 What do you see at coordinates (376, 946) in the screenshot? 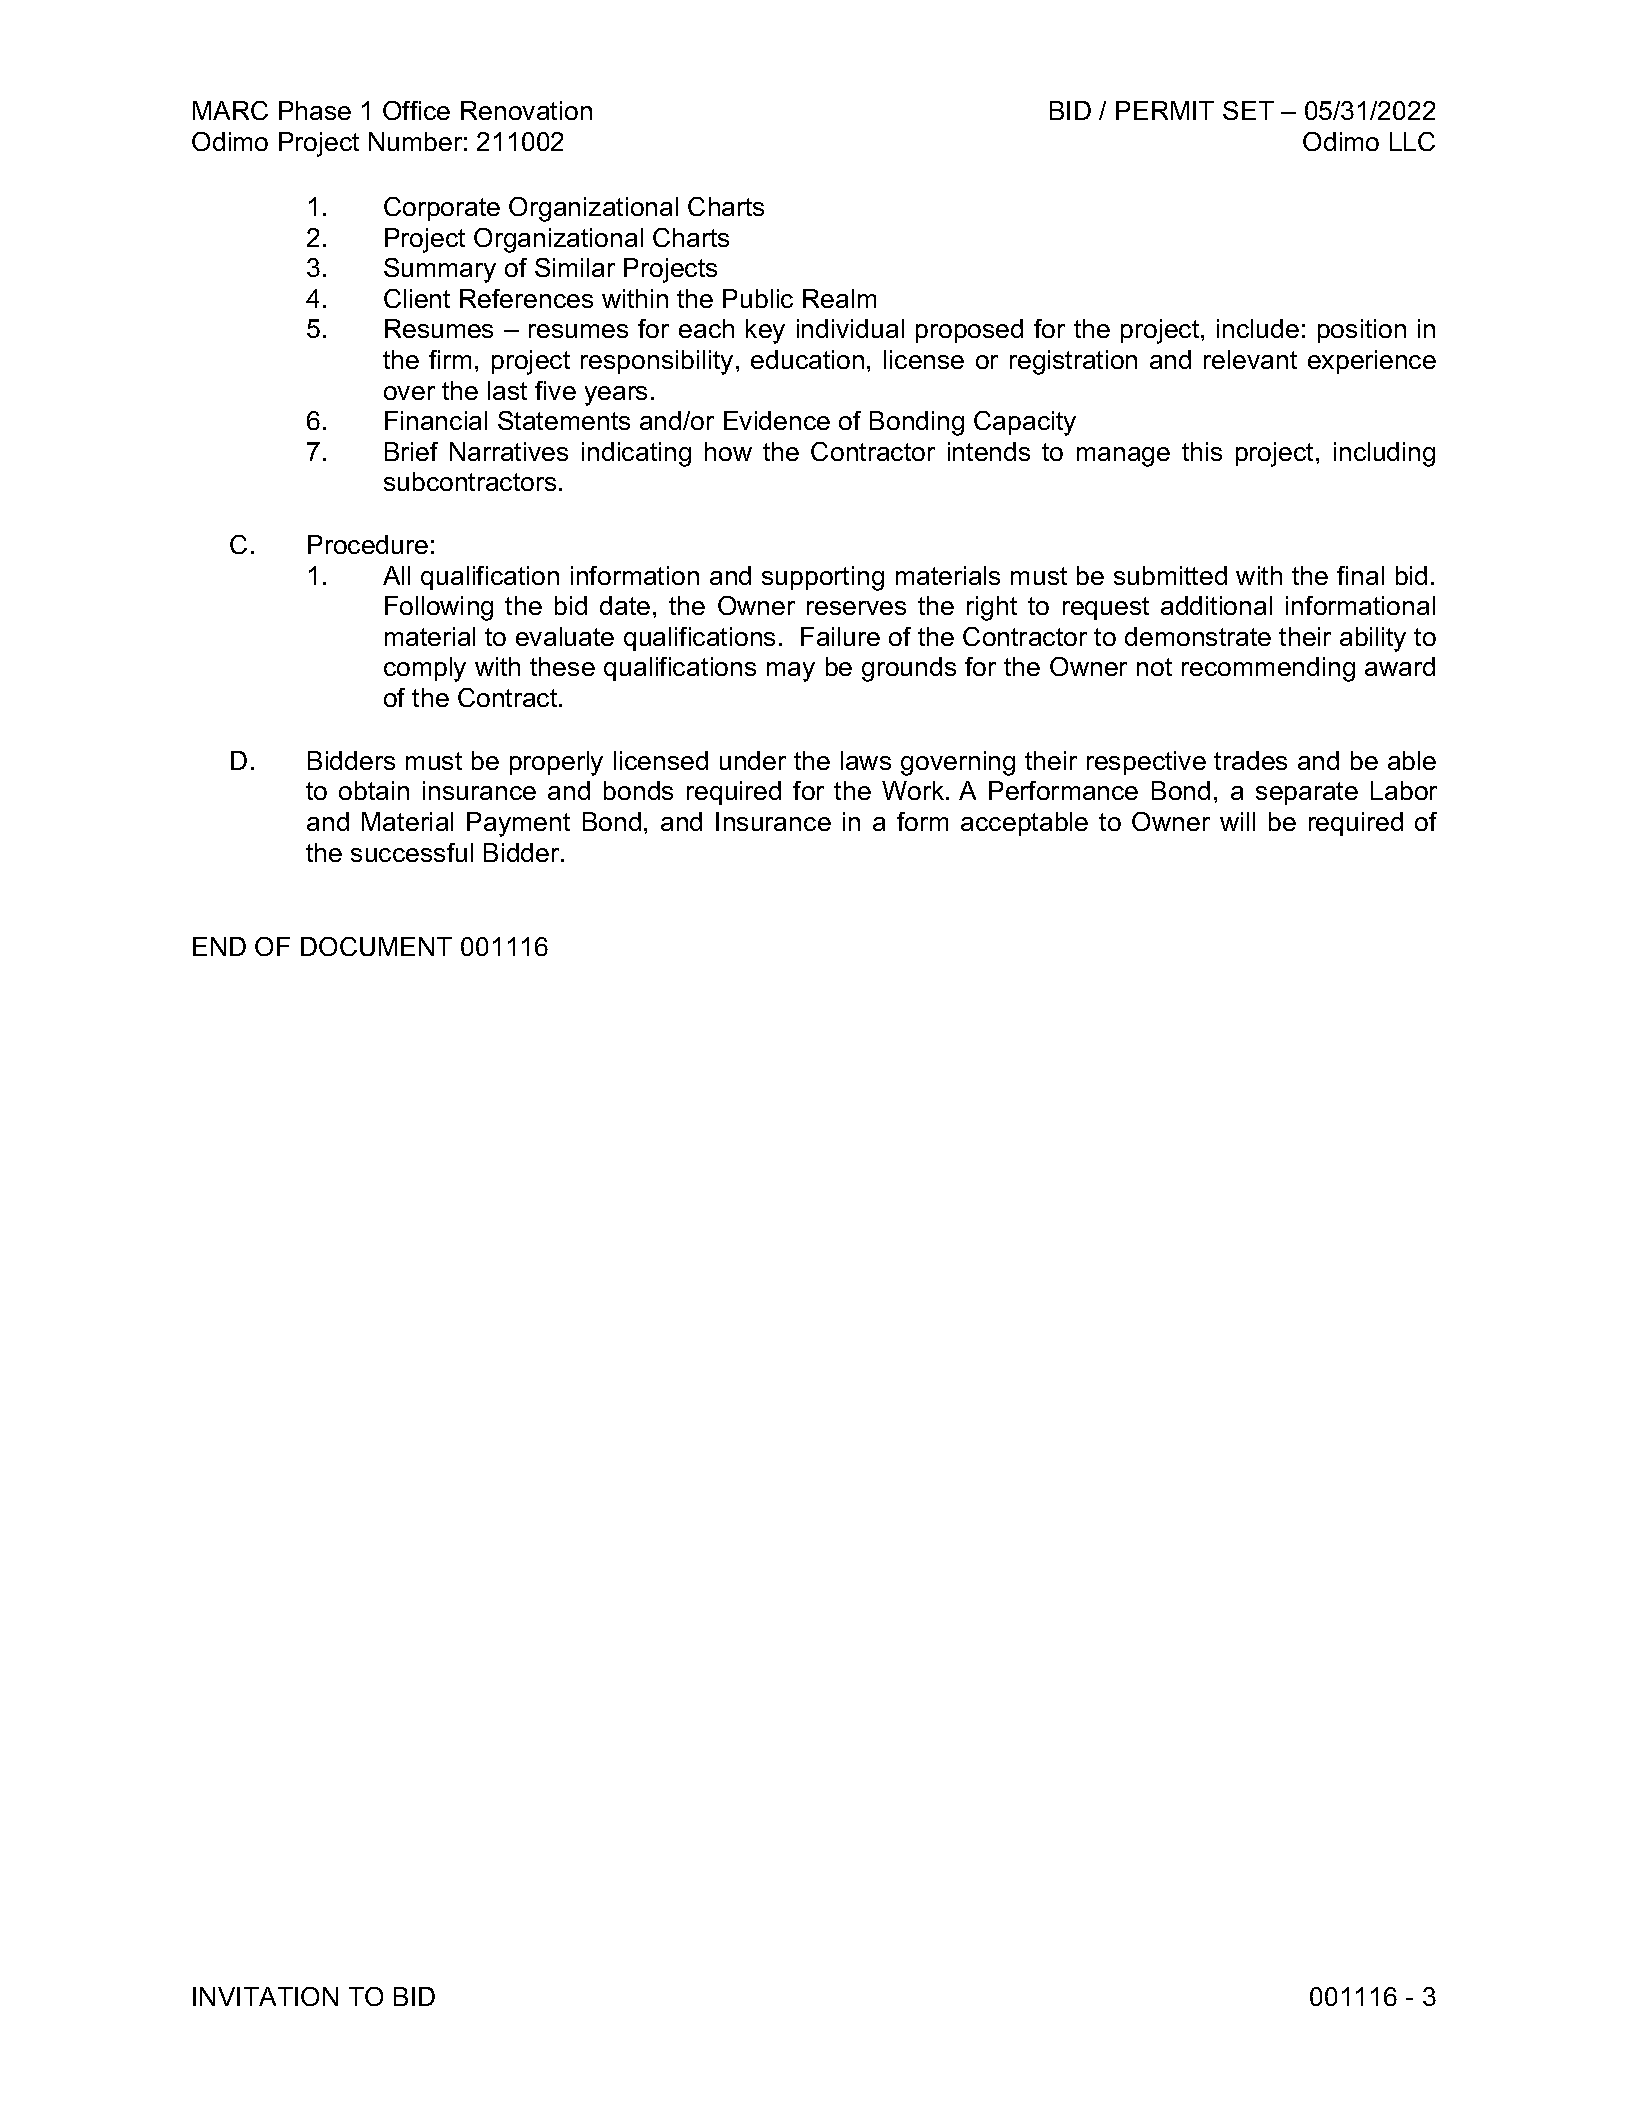
I see `DOCUMENT` at bounding box center [376, 946].
